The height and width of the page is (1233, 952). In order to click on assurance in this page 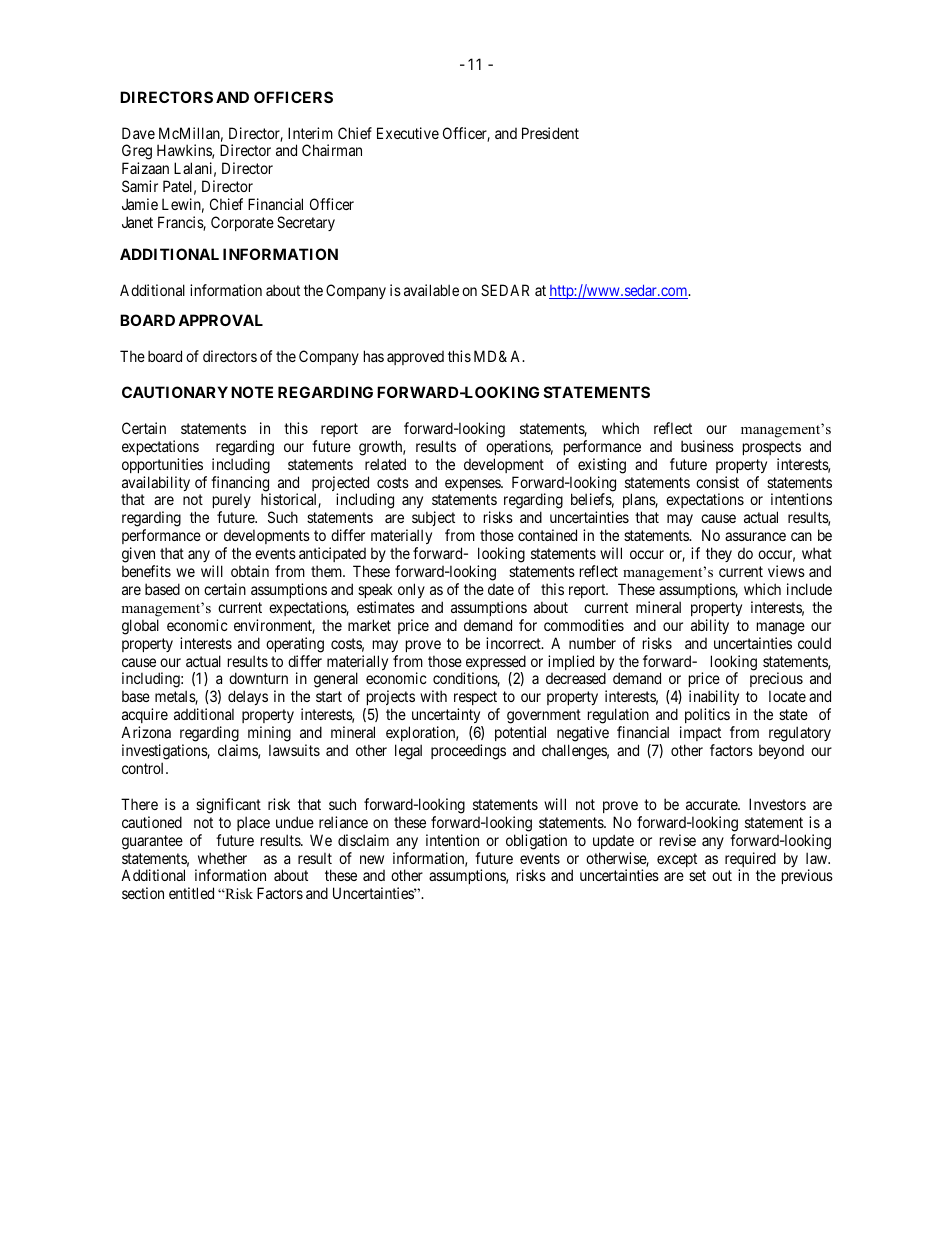, I will do `click(755, 536)`.
